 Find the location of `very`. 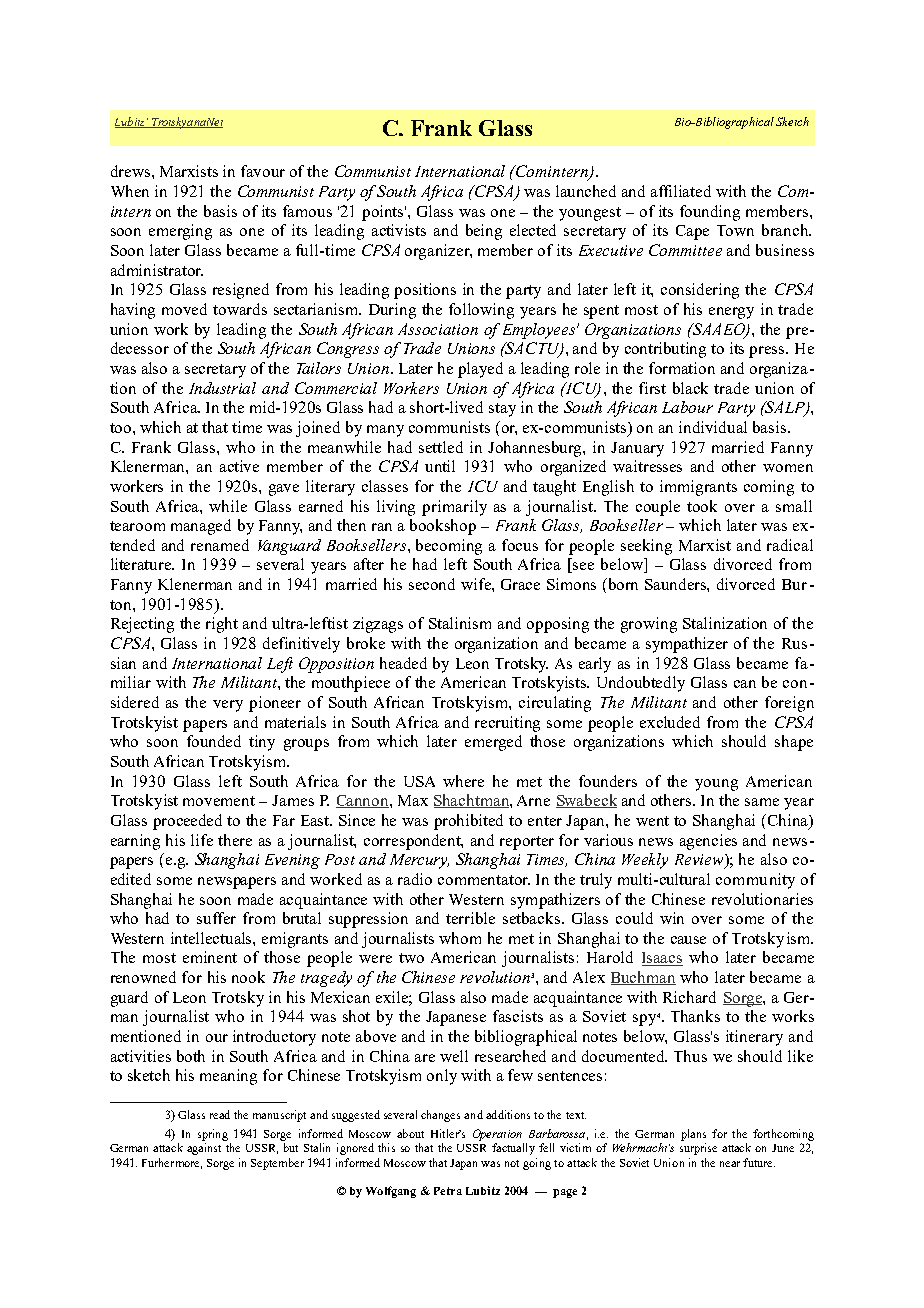

very is located at coordinates (228, 706).
